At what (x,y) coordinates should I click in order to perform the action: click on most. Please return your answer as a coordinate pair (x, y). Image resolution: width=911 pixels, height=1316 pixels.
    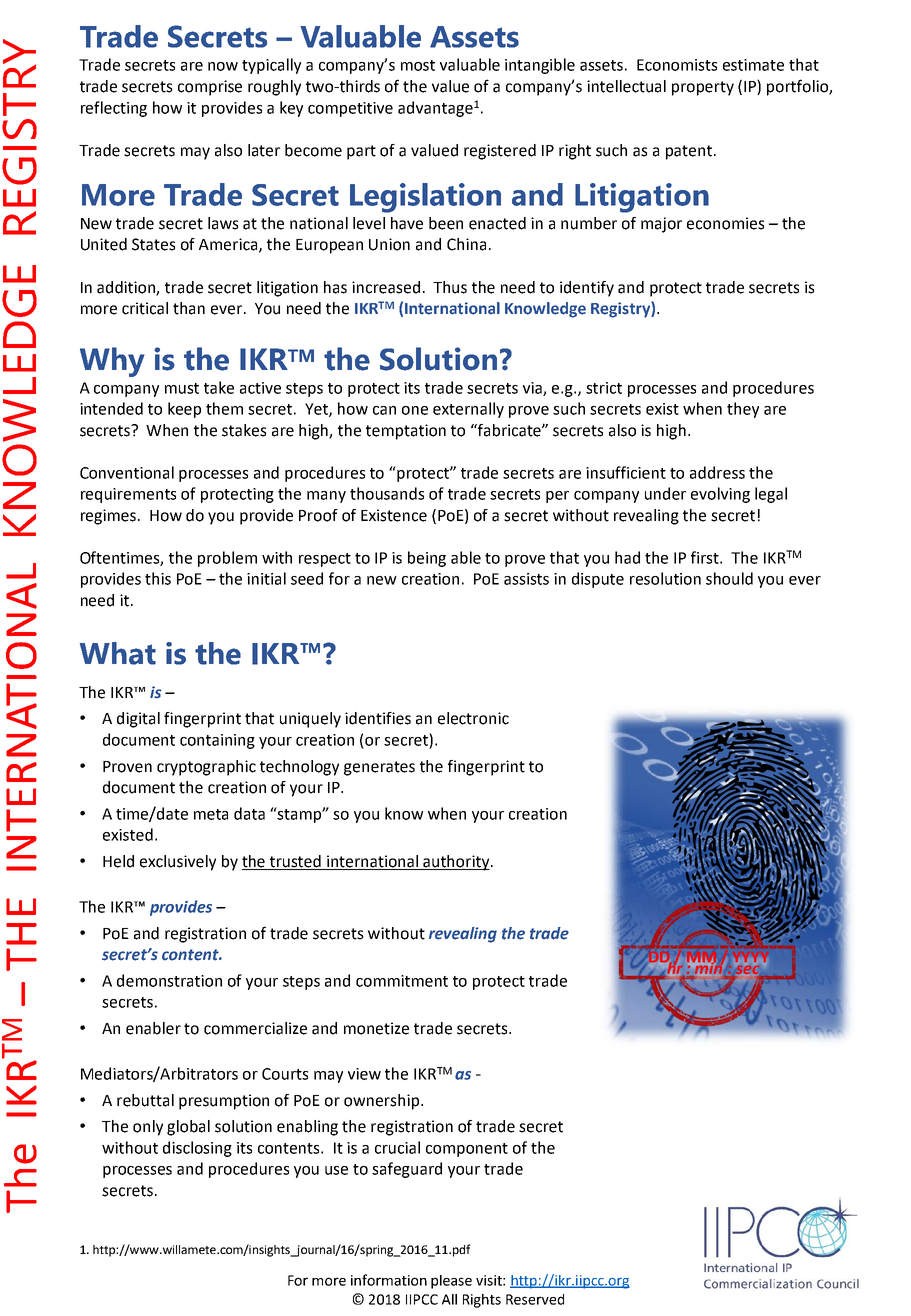
    Looking at the image, I should click on (418, 65).
